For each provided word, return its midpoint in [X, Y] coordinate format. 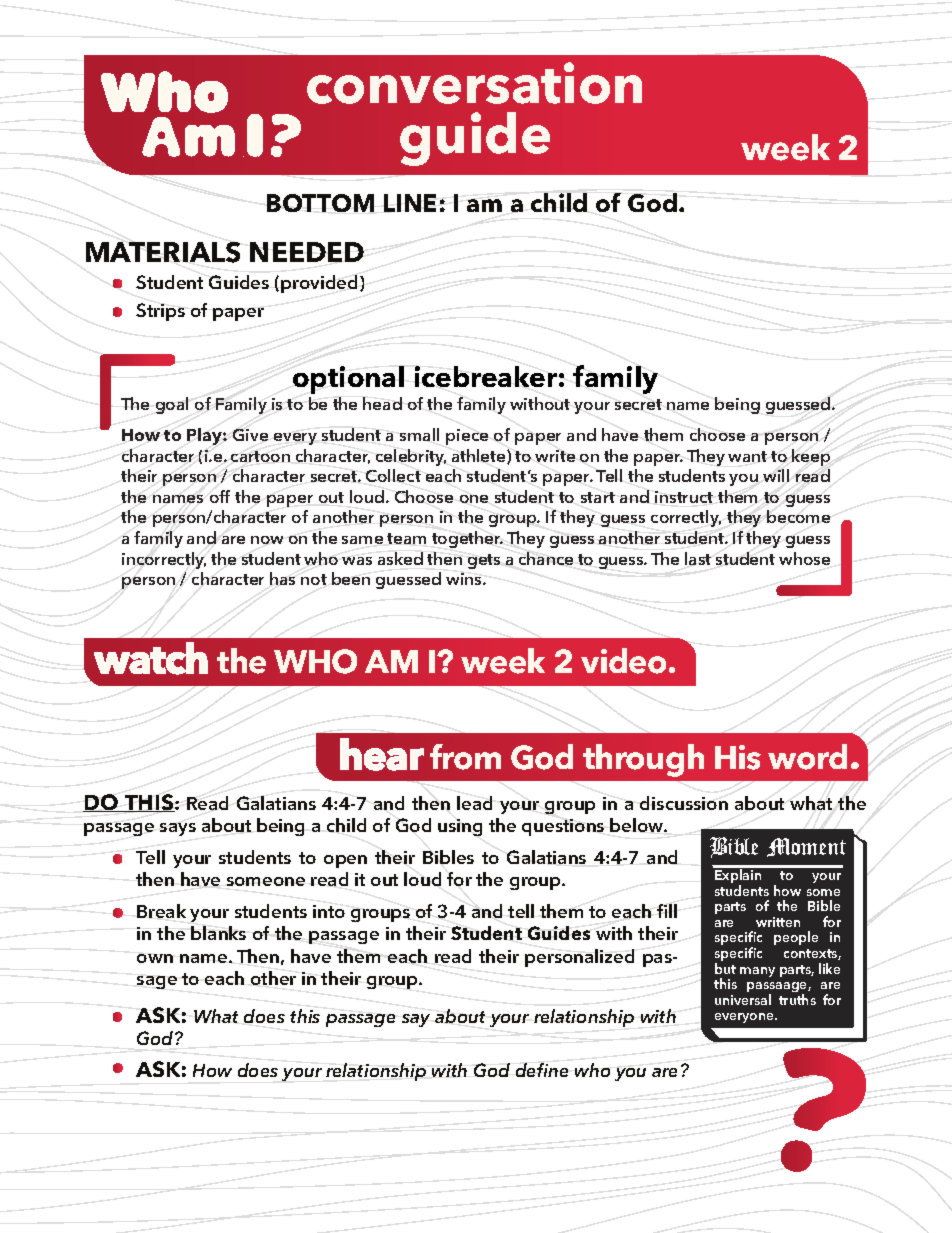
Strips [160, 312]
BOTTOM [320, 203]
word [807, 757]
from [465, 757]
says [178, 829]
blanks [218, 933]
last [698, 558]
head [382, 403]
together [467, 539]
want [747, 456]
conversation [474, 83]
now [267, 540]
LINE [410, 203]
